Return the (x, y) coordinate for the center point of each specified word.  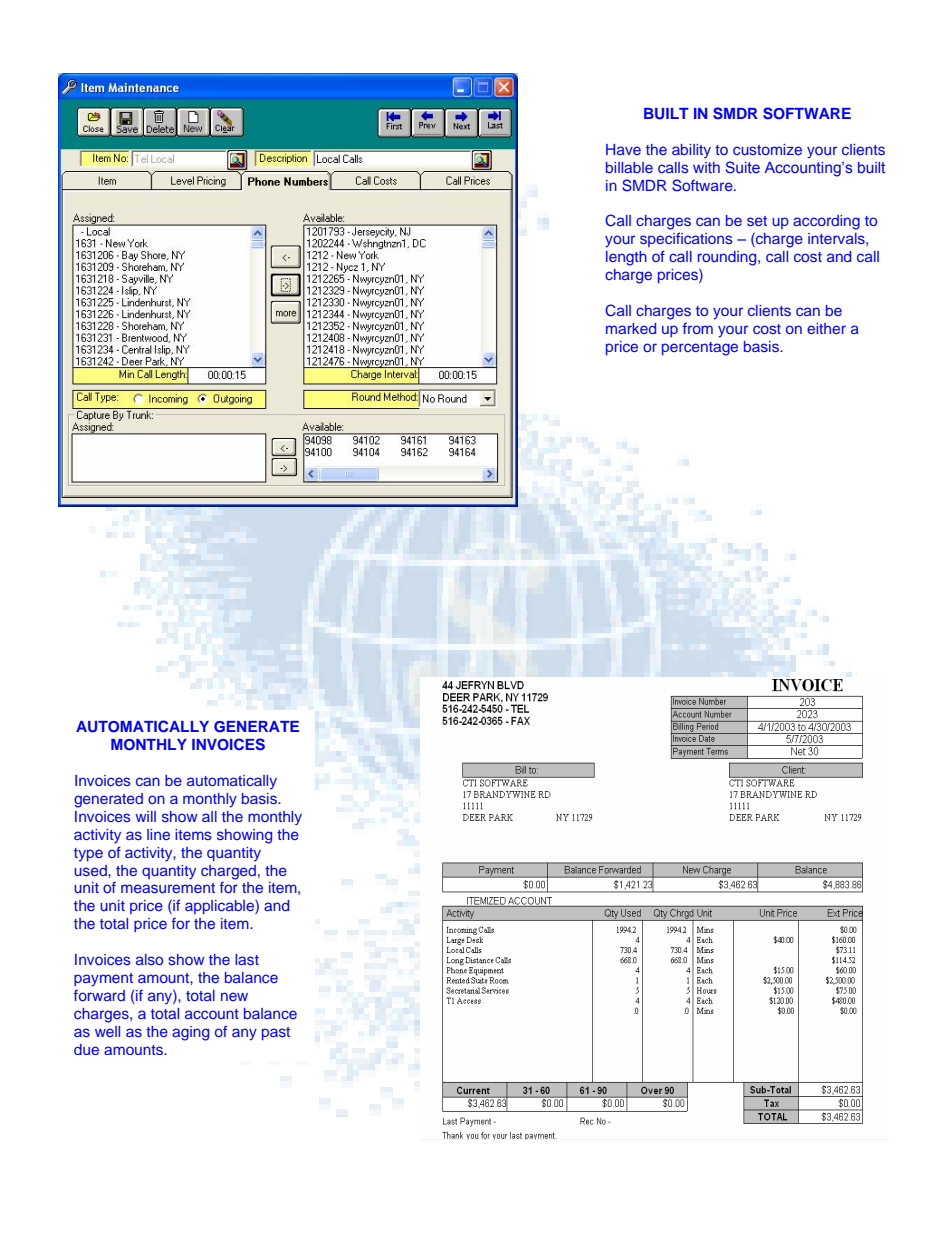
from (698, 328)
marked (631, 328)
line (158, 834)
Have (623, 149)
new (234, 996)
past (276, 1033)
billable (629, 167)
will (145, 816)
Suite (743, 167)
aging (190, 1033)
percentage (700, 349)
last (247, 959)
